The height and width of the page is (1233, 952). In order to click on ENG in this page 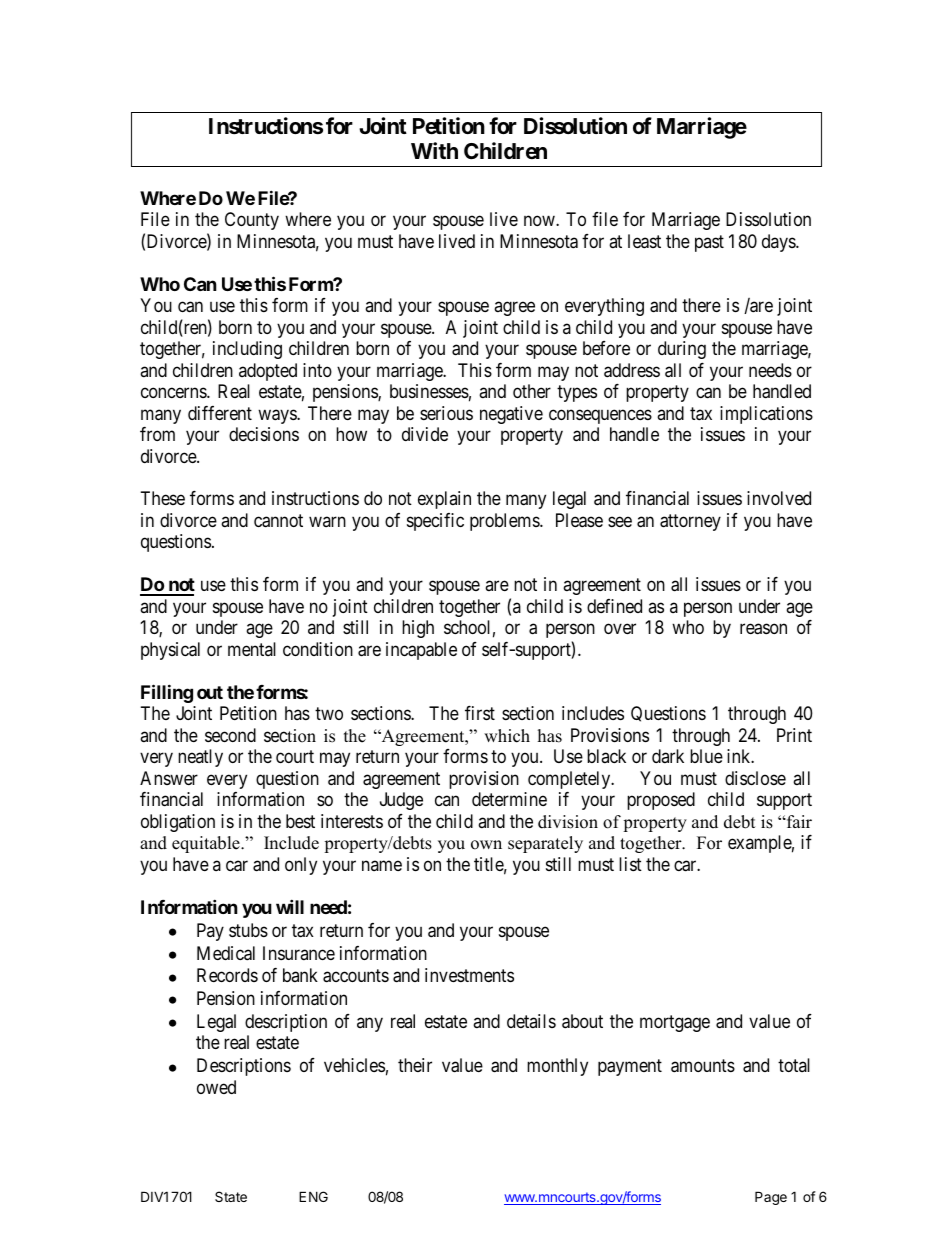, I will do `click(313, 1196)`.
